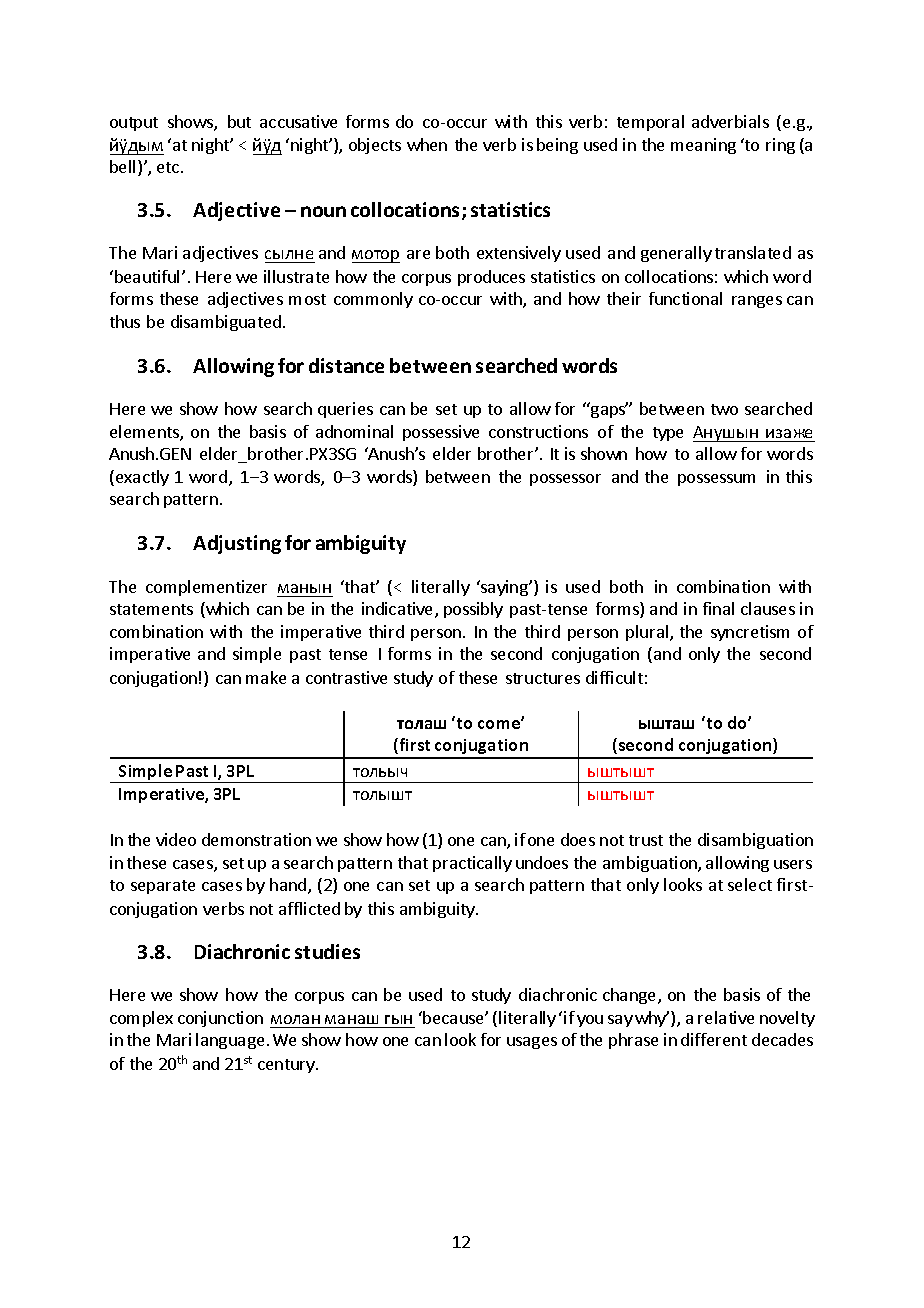  What do you see at coordinates (473, 610) in the image?
I see `possibly` at bounding box center [473, 610].
